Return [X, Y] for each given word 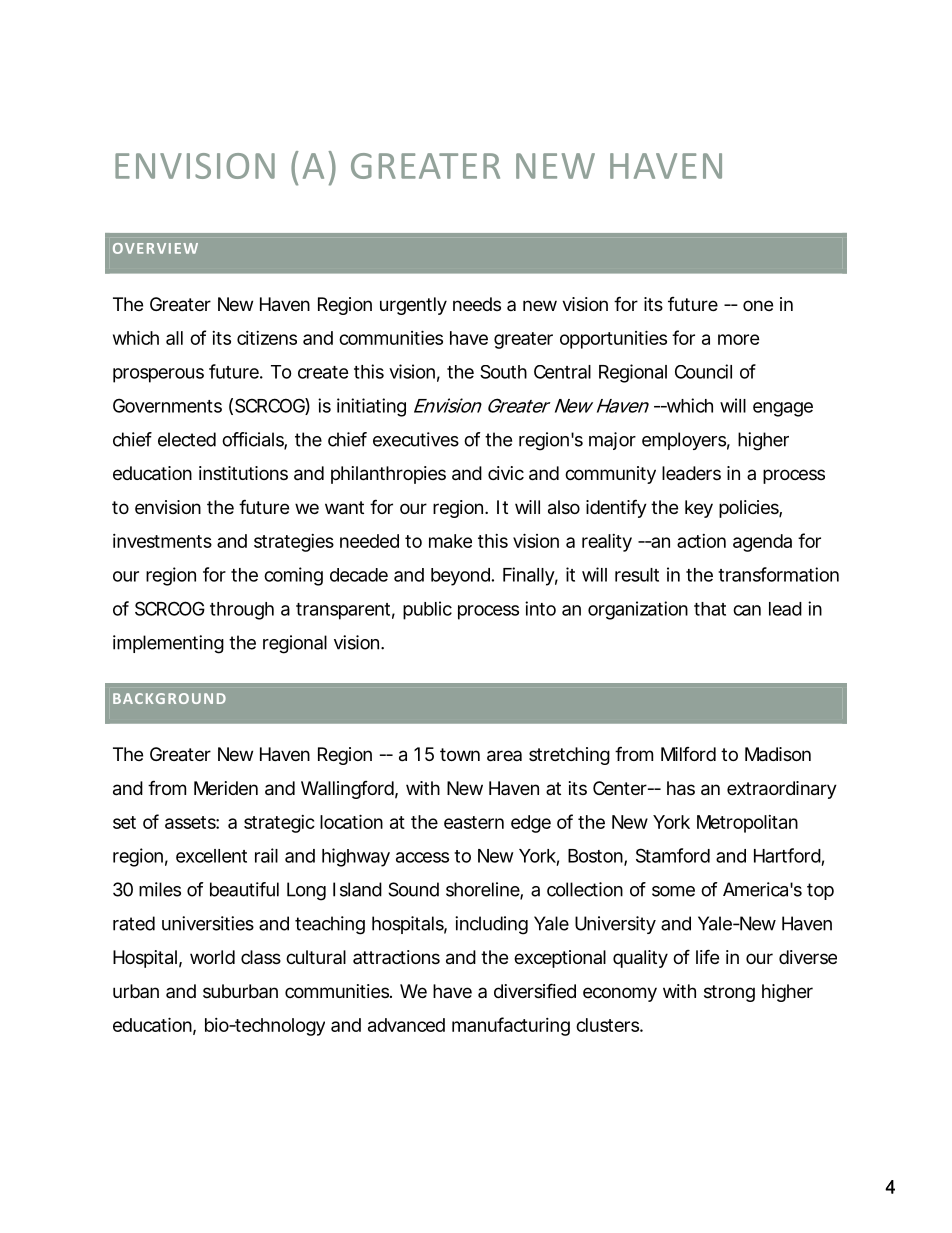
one [758, 305]
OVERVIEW [155, 248]
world [212, 957]
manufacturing [511, 1026]
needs [477, 304]
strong [729, 993]
